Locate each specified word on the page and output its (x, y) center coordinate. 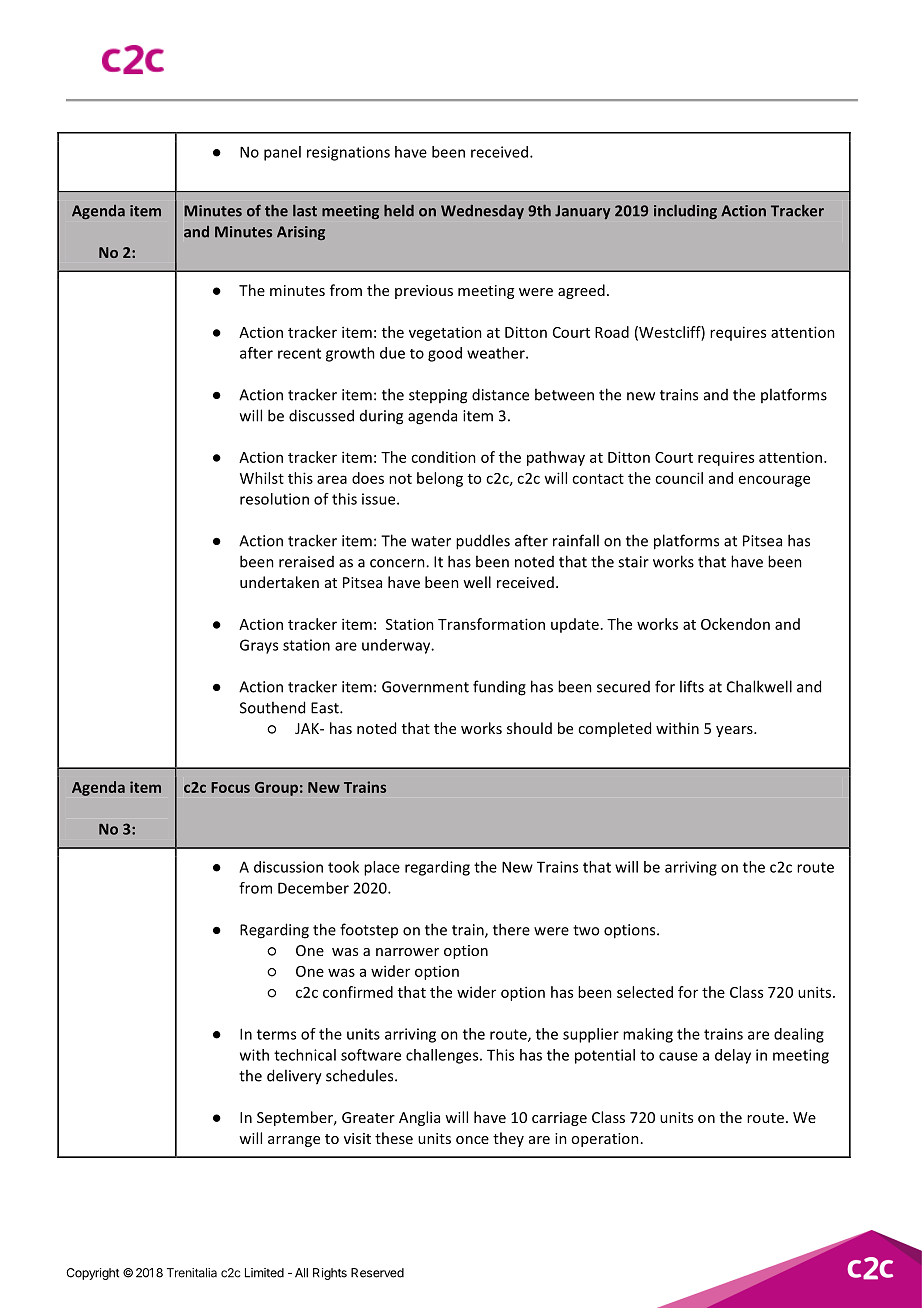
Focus (230, 787)
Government (425, 687)
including (685, 211)
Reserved (377, 1273)
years (735, 731)
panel (282, 153)
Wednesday (482, 212)
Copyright (92, 1274)
